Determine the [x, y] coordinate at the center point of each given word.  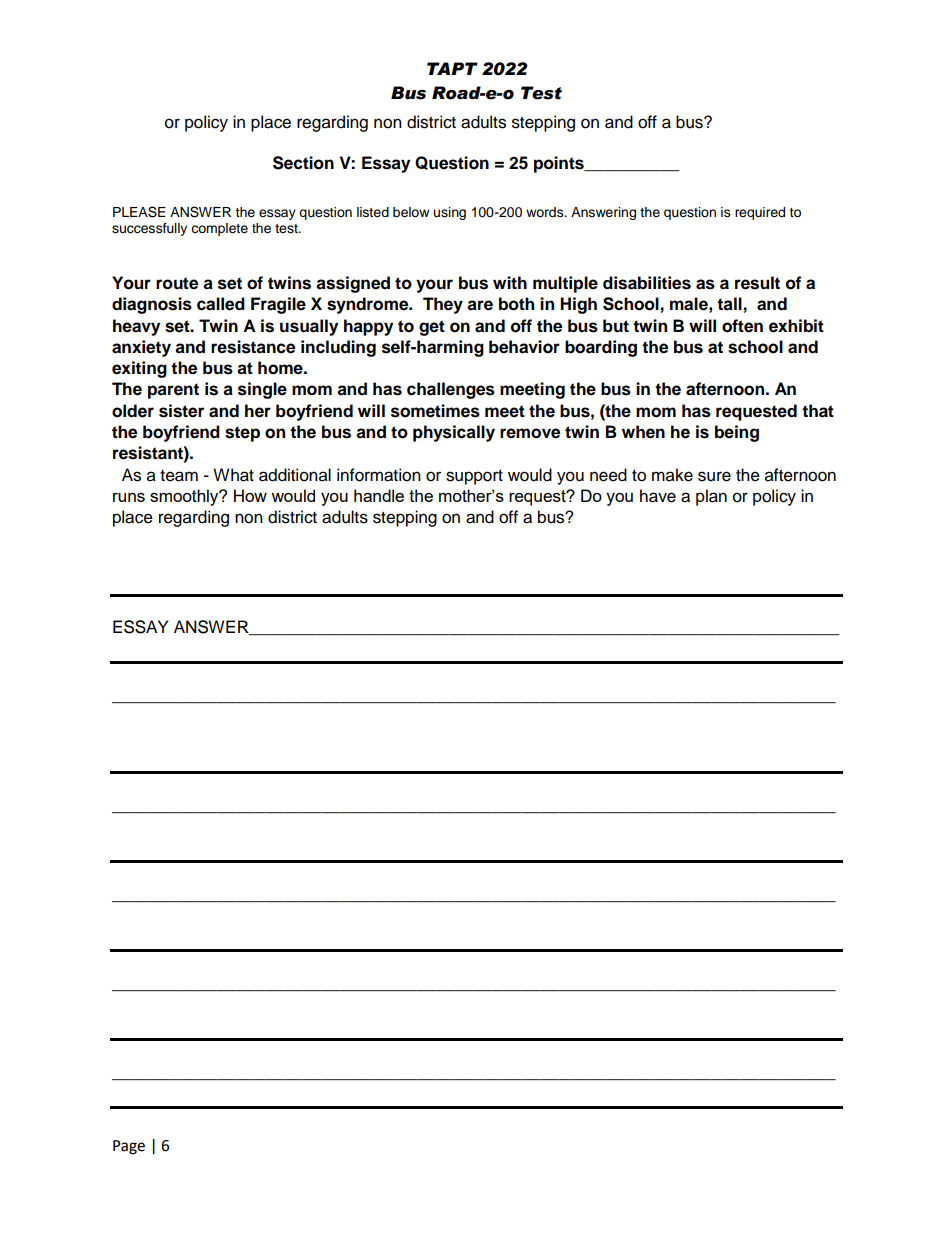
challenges [451, 390]
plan [711, 497]
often [742, 326]
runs [129, 497]
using [450, 213]
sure [714, 476]
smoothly [185, 497]
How [250, 495]
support [474, 477]
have [658, 496]
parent [173, 391]
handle [379, 495]
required [760, 213]
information [379, 475]
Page [129, 1147]
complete [219, 229]
